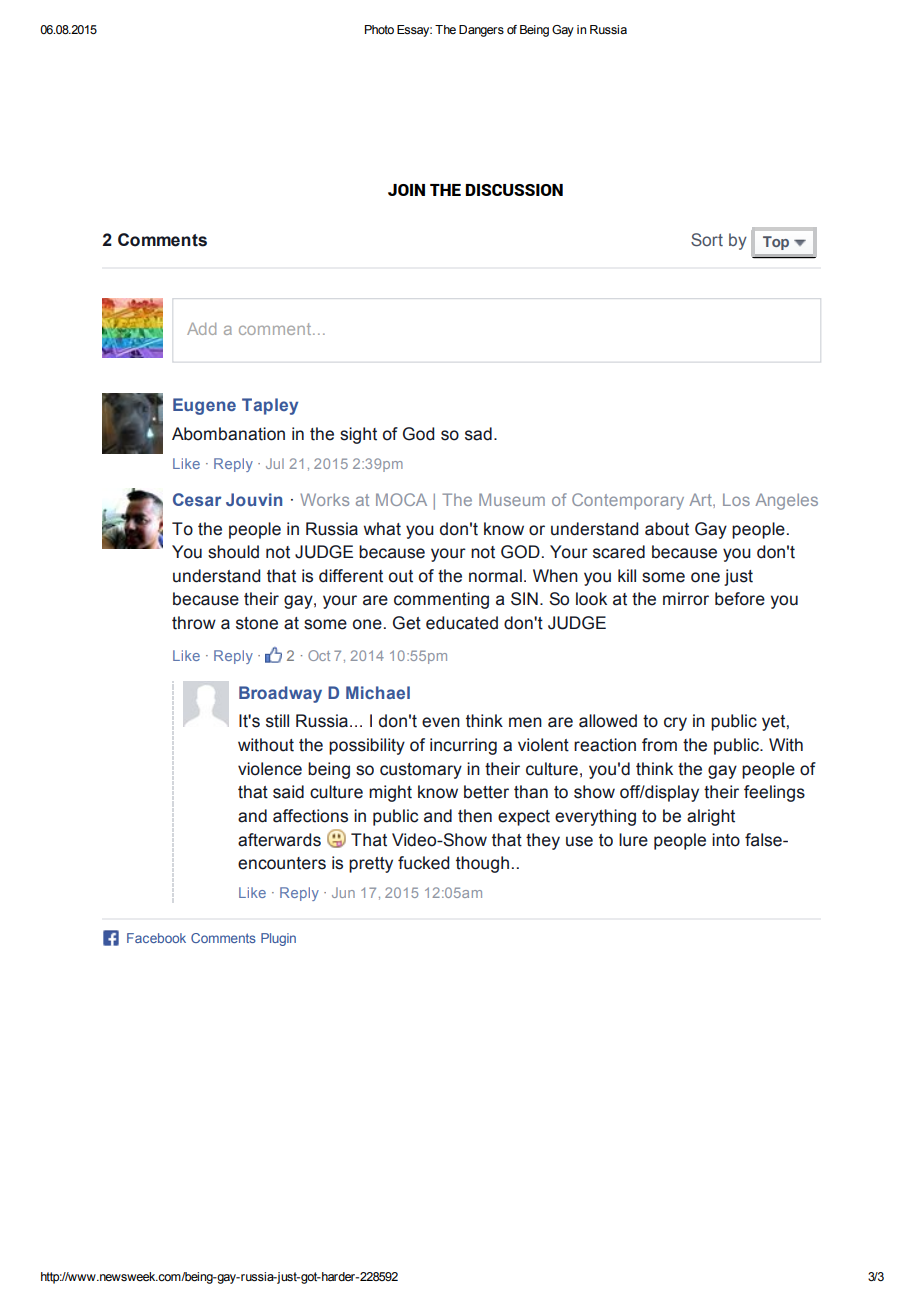 This screenshot has height=1307, width=924. I want to click on Photo, so click(379, 29).
